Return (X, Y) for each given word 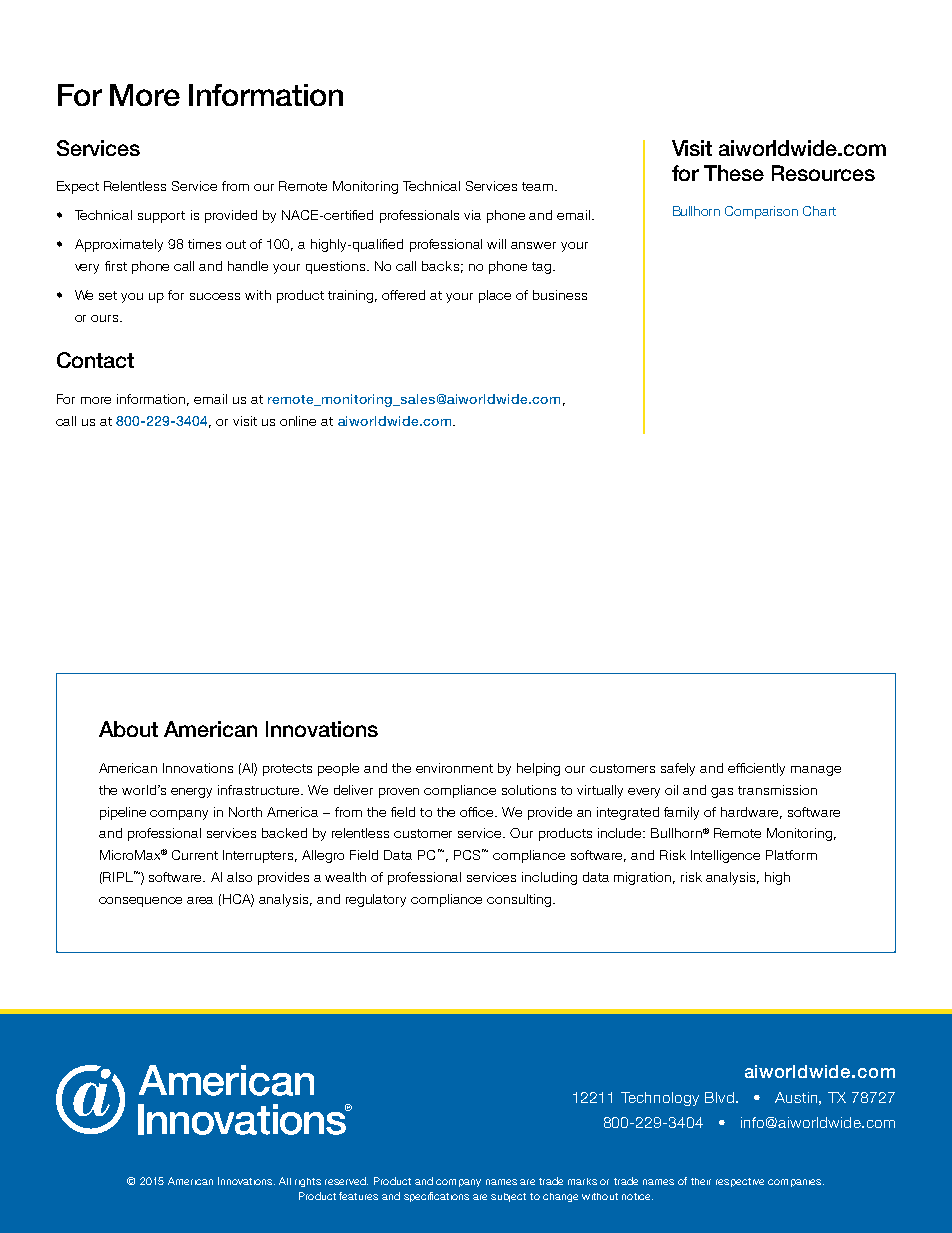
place (495, 296)
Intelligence (725, 856)
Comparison (761, 212)
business (560, 295)
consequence (140, 902)
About (128, 729)
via (472, 215)
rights (308, 1182)
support (161, 217)
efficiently (756, 769)
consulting (520, 900)
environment (454, 768)
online (298, 421)
